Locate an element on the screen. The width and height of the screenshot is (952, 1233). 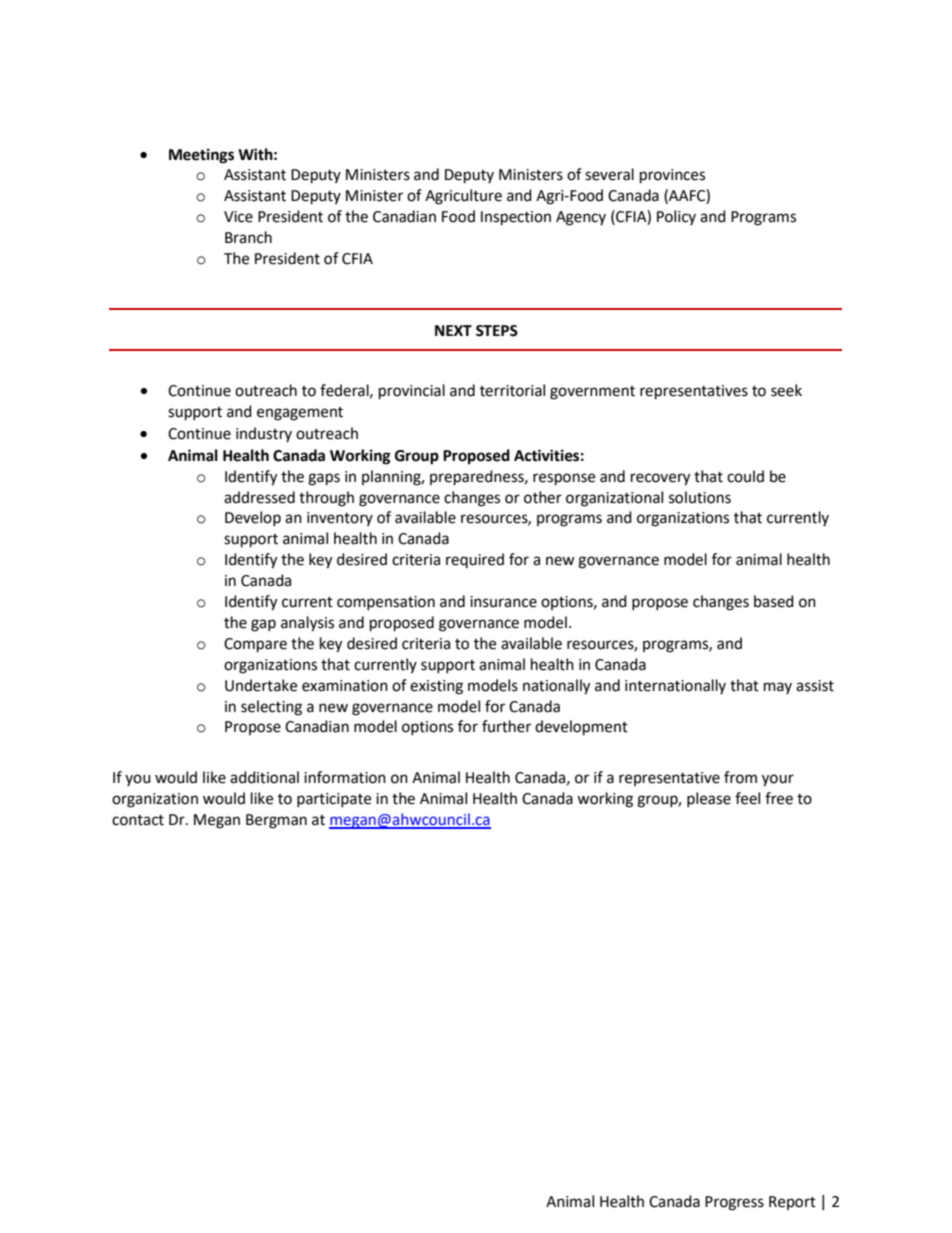
participate is located at coordinates (334, 800).
